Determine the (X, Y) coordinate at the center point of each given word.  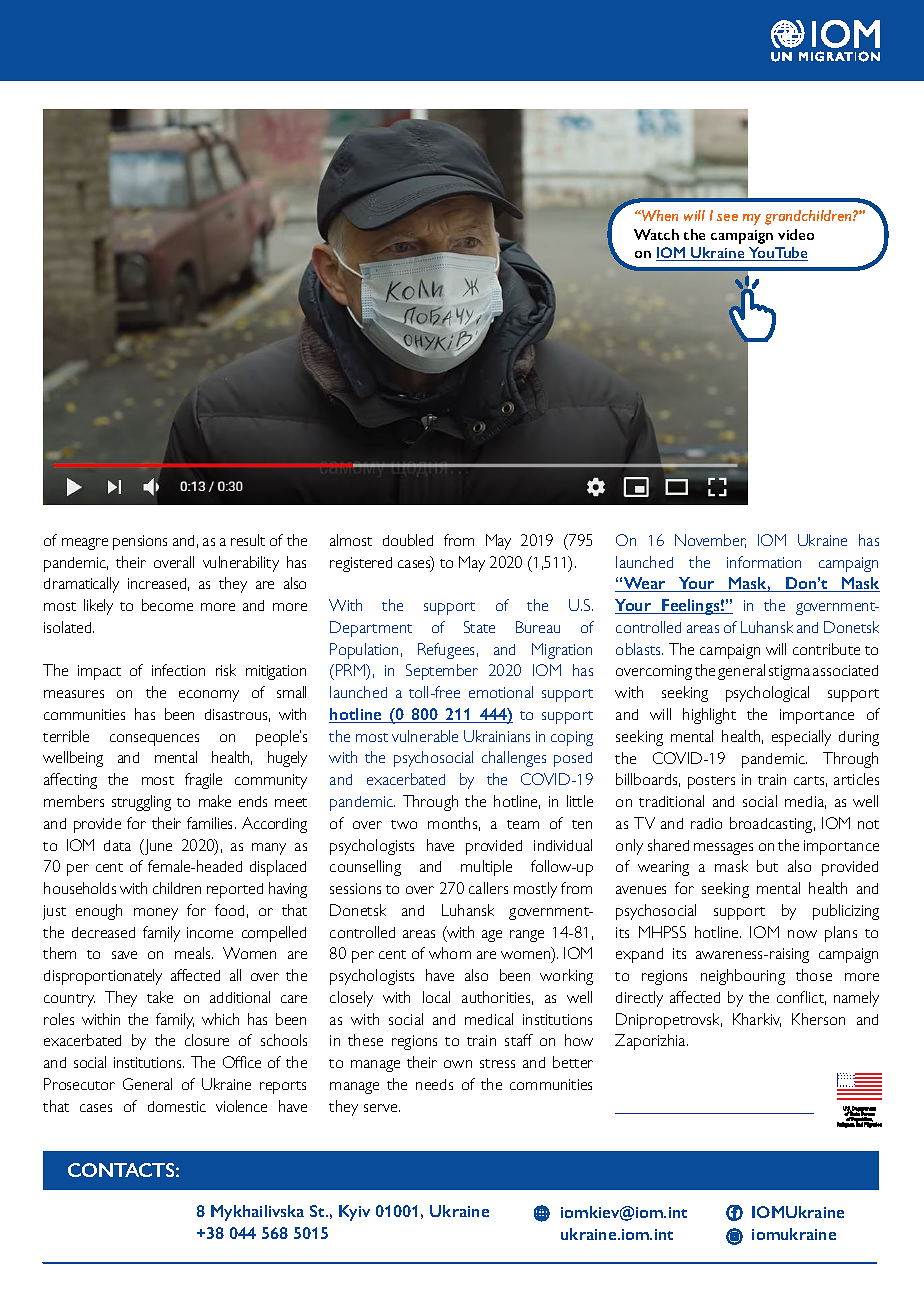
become (167, 605)
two (404, 824)
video (796, 234)
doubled (408, 540)
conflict (801, 998)
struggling (141, 803)
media (805, 802)
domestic (177, 1106)
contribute (826, 649)
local (436, 997)
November (710, 541)
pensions (140, 542)
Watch (656, 234)
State (479, 627)
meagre (85, 544)
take (160, 997)
